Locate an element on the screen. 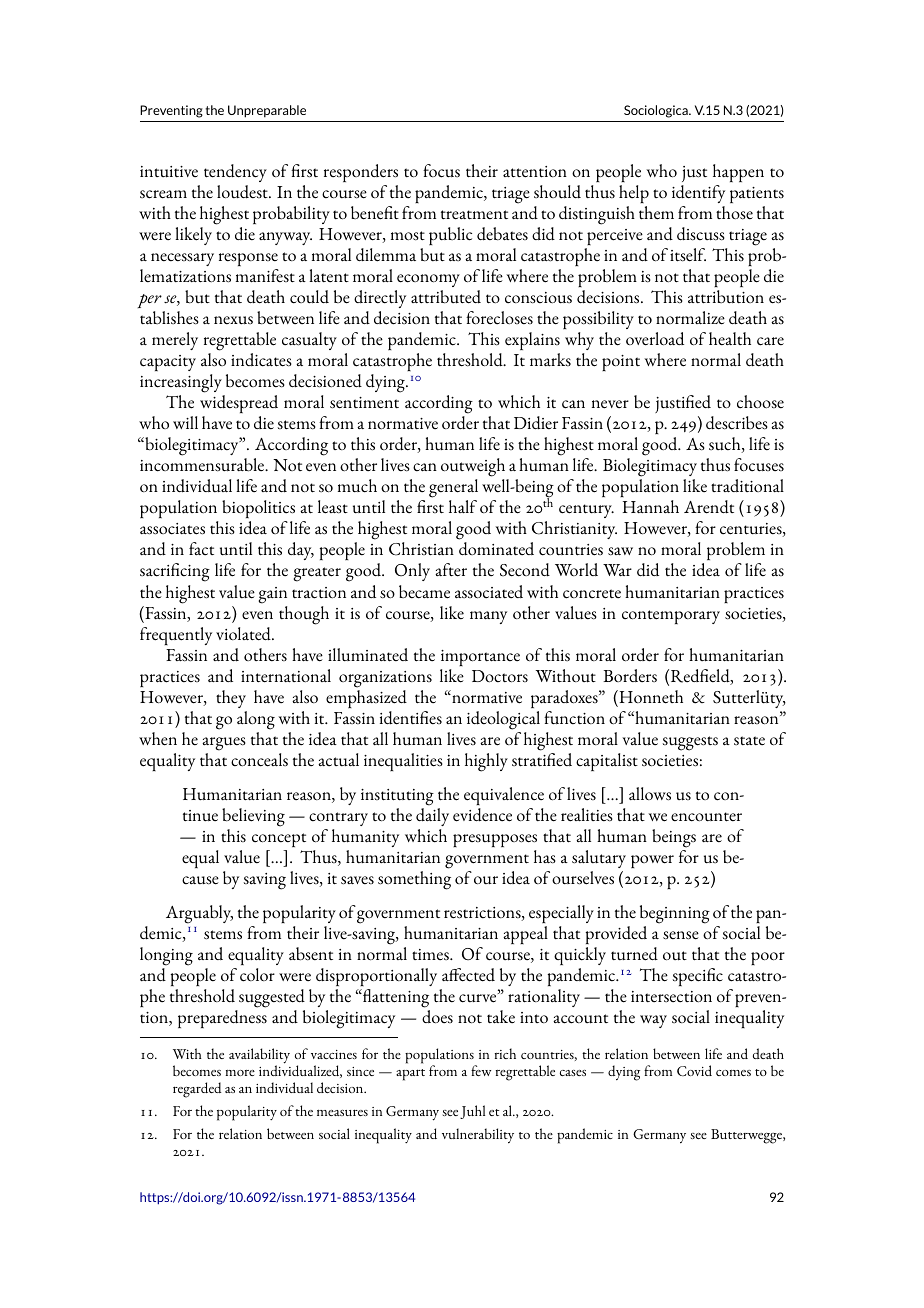  regarded is located at coordinates (197, 1090).
